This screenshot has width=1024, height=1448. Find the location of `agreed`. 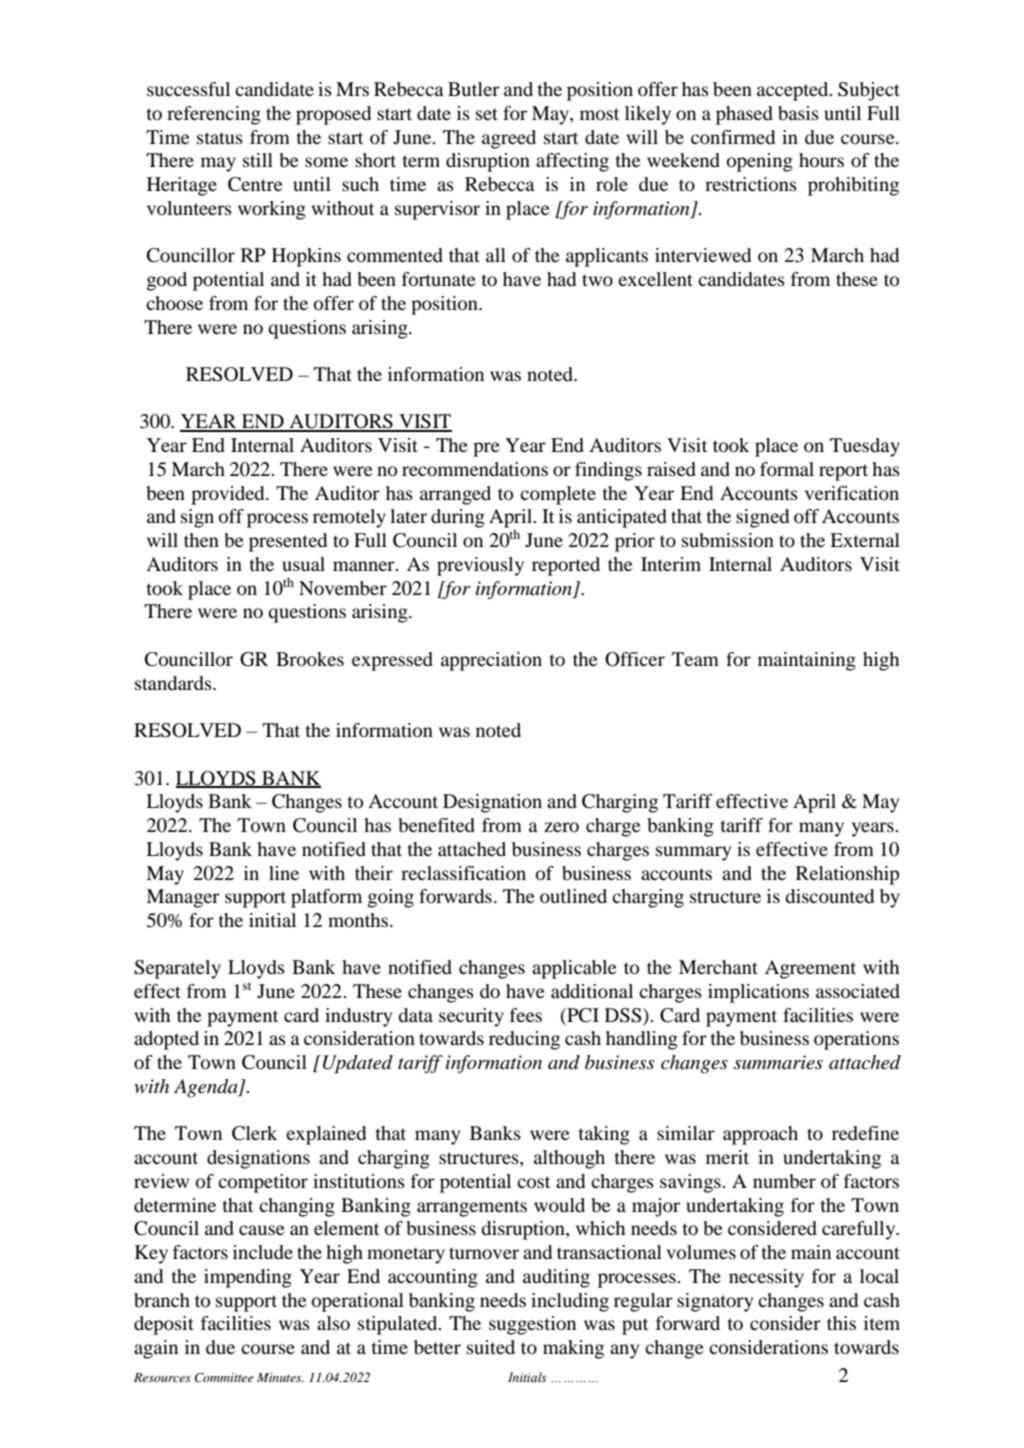

agreed is located at coordinates (509, 139).
